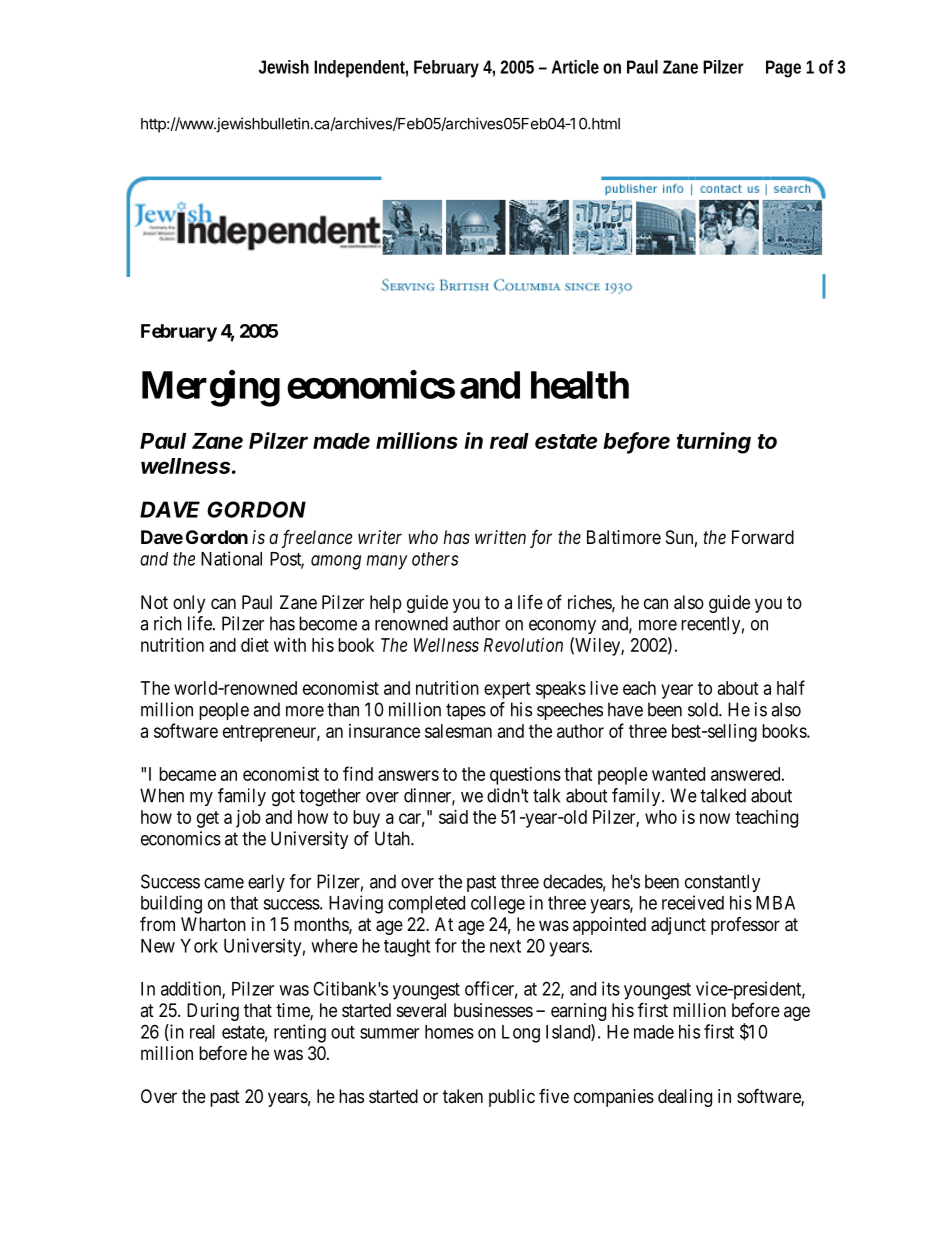  Describe the element at coordinates (435, 559) in the screenshot. I see `others` at that location.
